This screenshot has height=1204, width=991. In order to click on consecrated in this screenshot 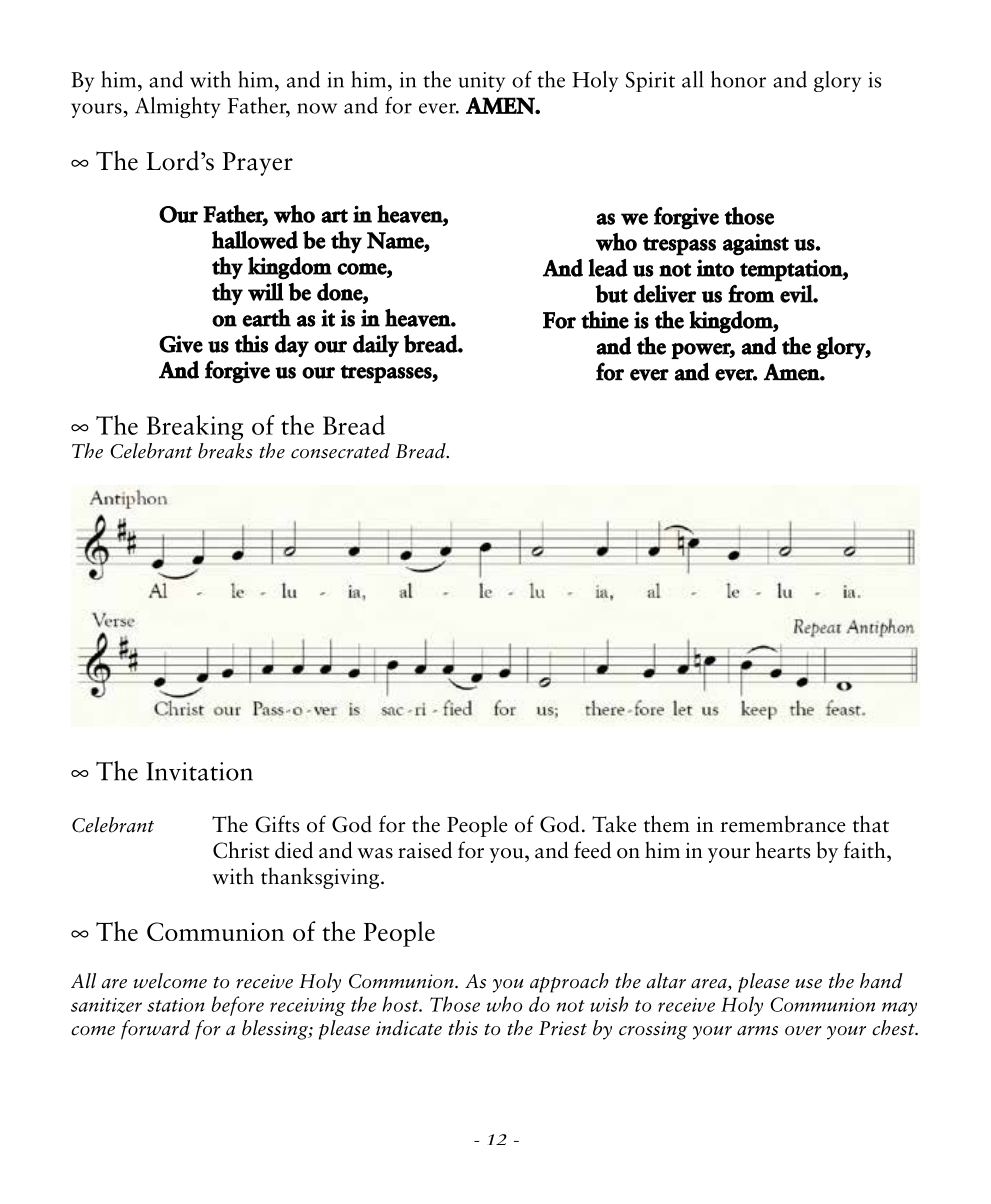, I will do `click(340, 451)`.
